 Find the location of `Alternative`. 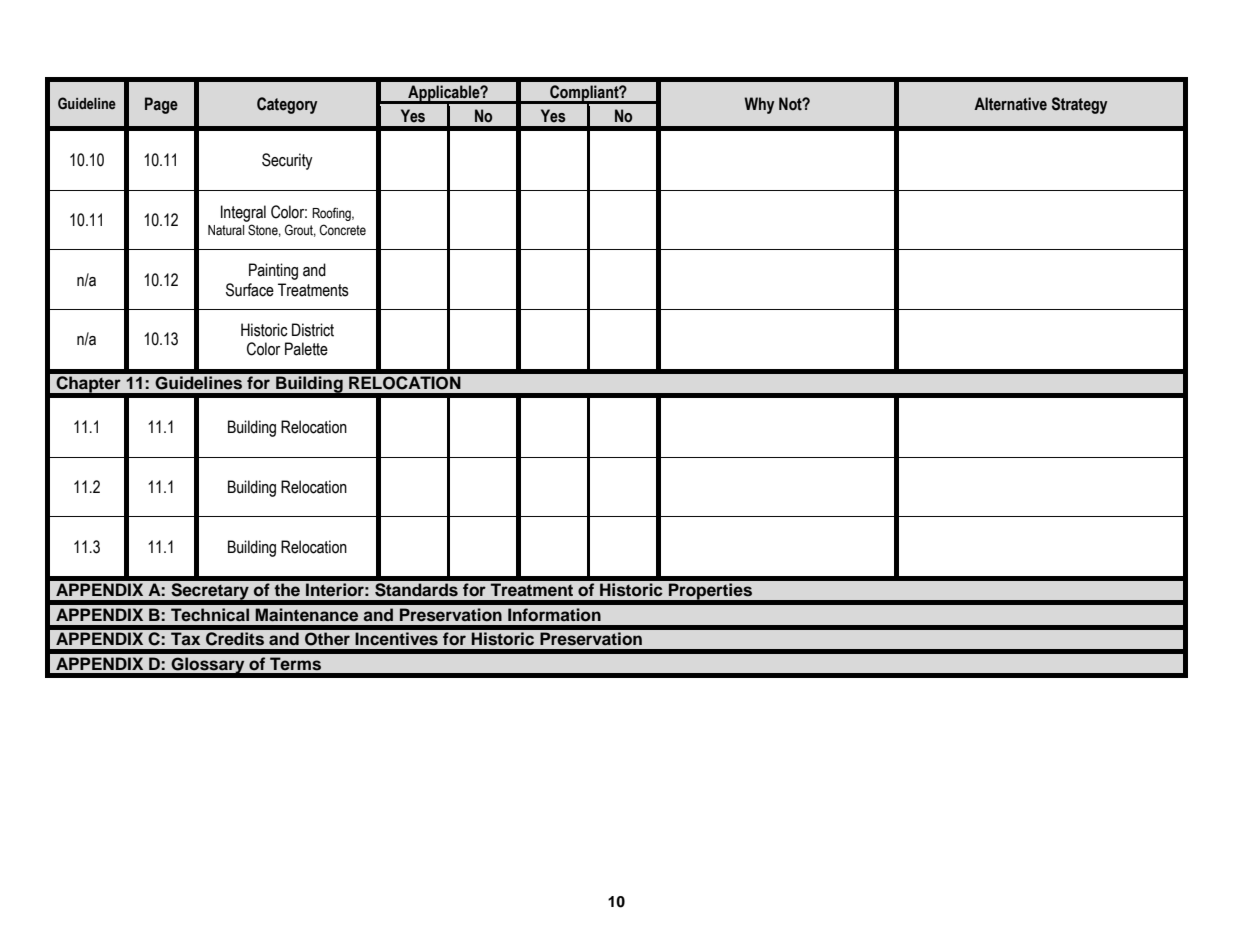

Alternative is located at coordinates (1010, 104).
